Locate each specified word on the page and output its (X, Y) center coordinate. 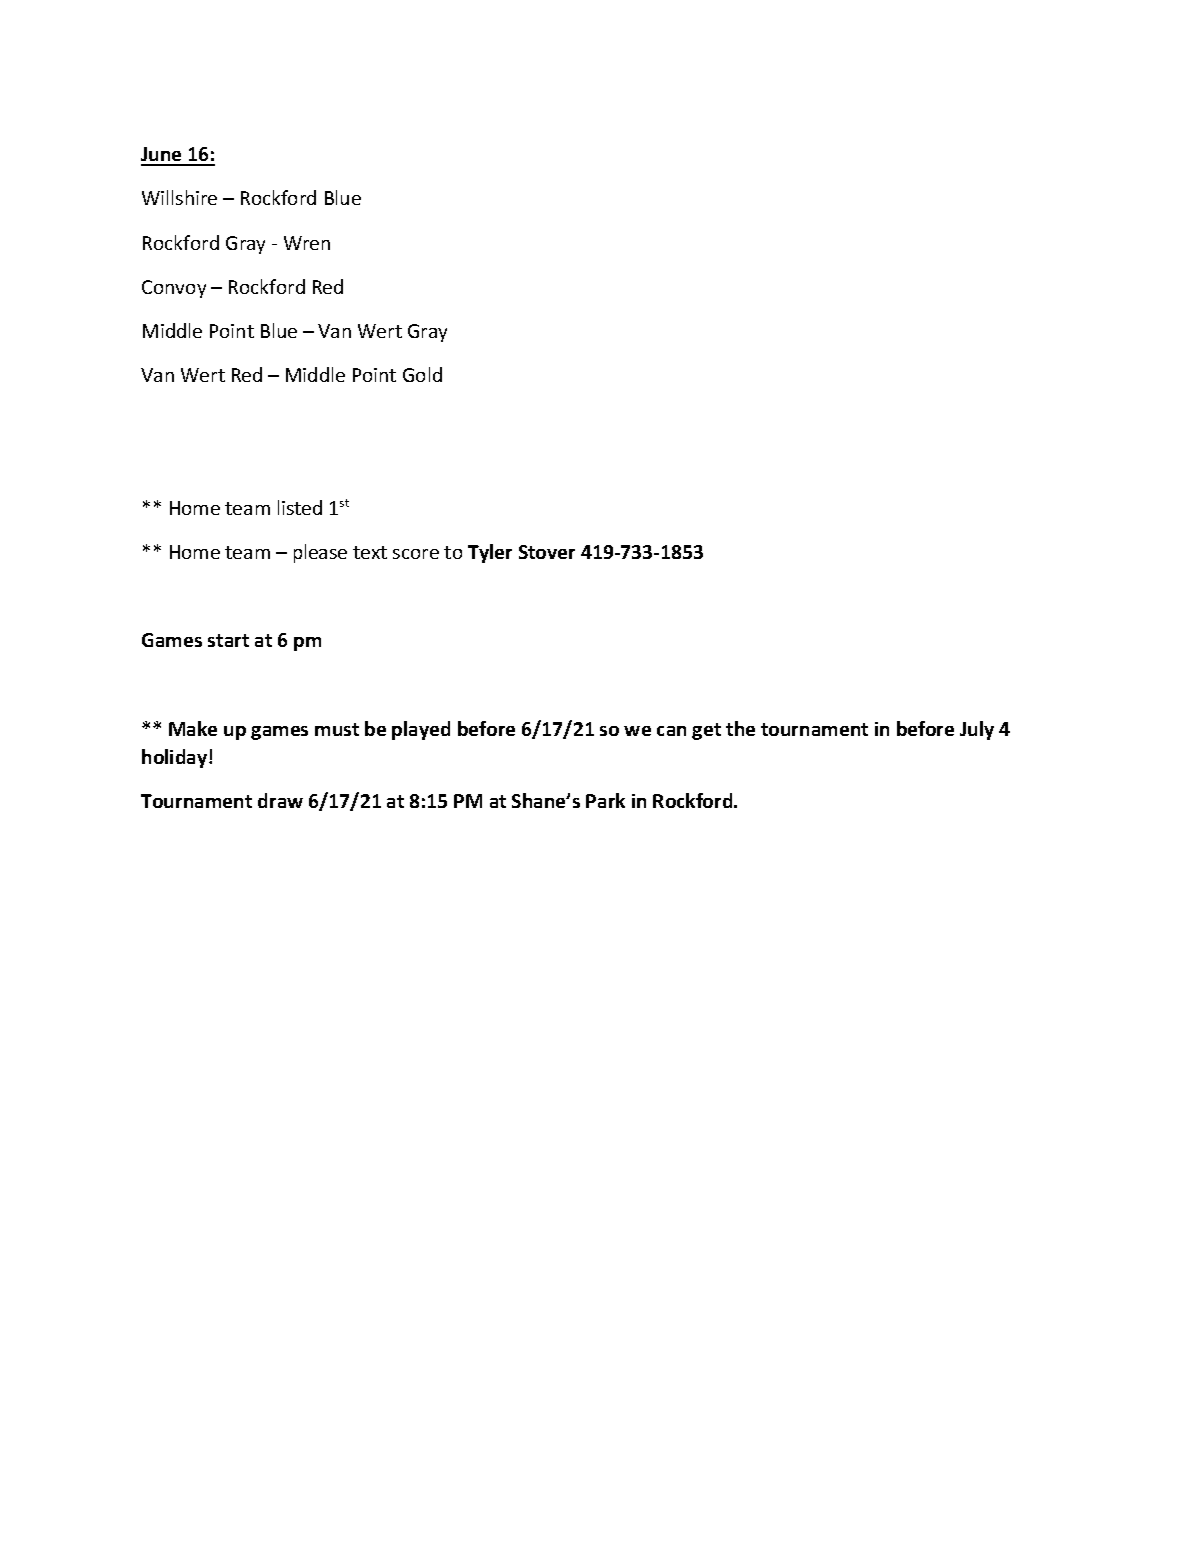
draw (280, 800)
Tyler (490, 553)
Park (605, 800)
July (977, 730)
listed (300, 507)
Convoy (174, 289)
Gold (422, 374)
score (416, 554)
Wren (307, 243)
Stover (547, 552)
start (228, 640)
